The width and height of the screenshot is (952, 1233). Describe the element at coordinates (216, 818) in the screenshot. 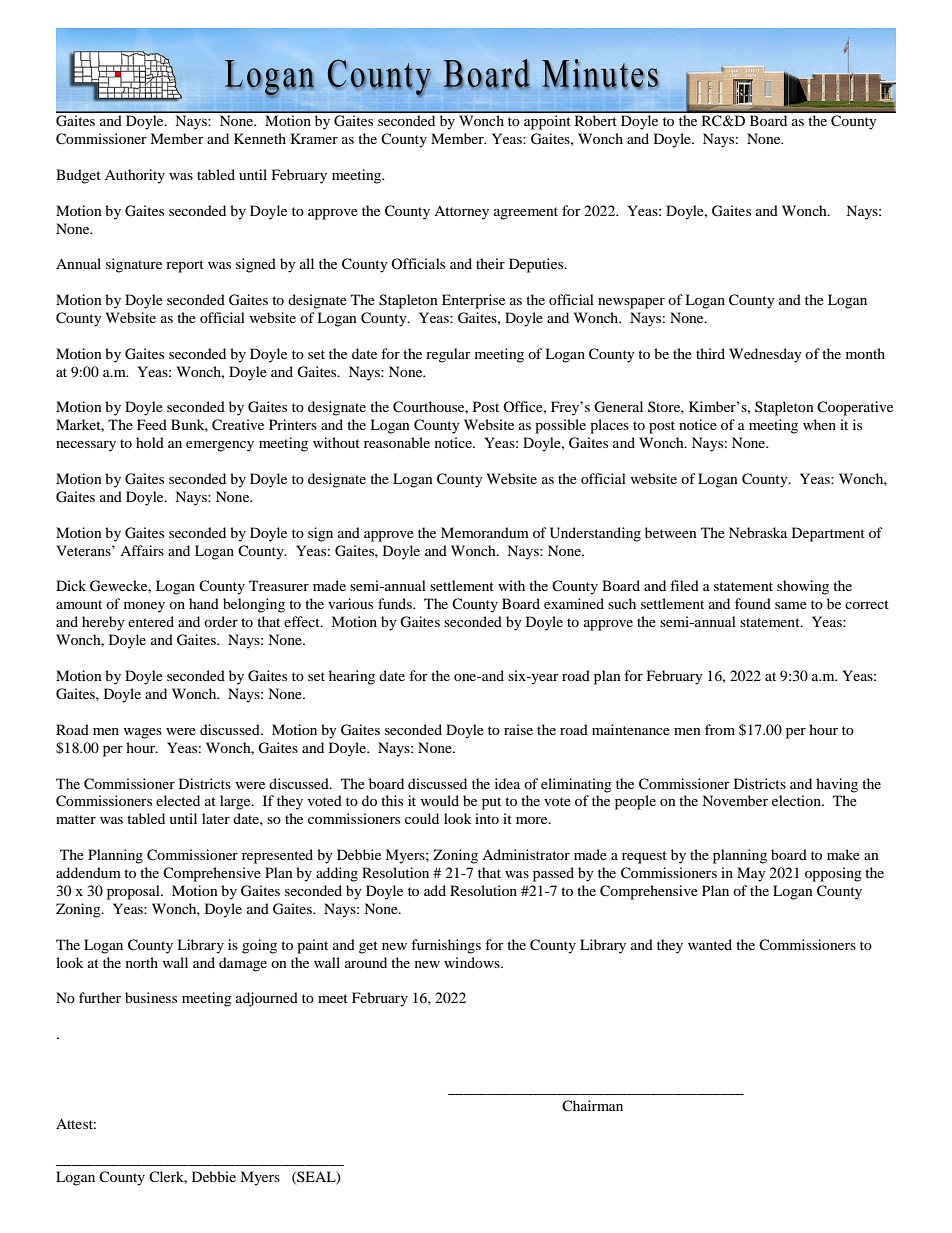

I see `later` at that location.
